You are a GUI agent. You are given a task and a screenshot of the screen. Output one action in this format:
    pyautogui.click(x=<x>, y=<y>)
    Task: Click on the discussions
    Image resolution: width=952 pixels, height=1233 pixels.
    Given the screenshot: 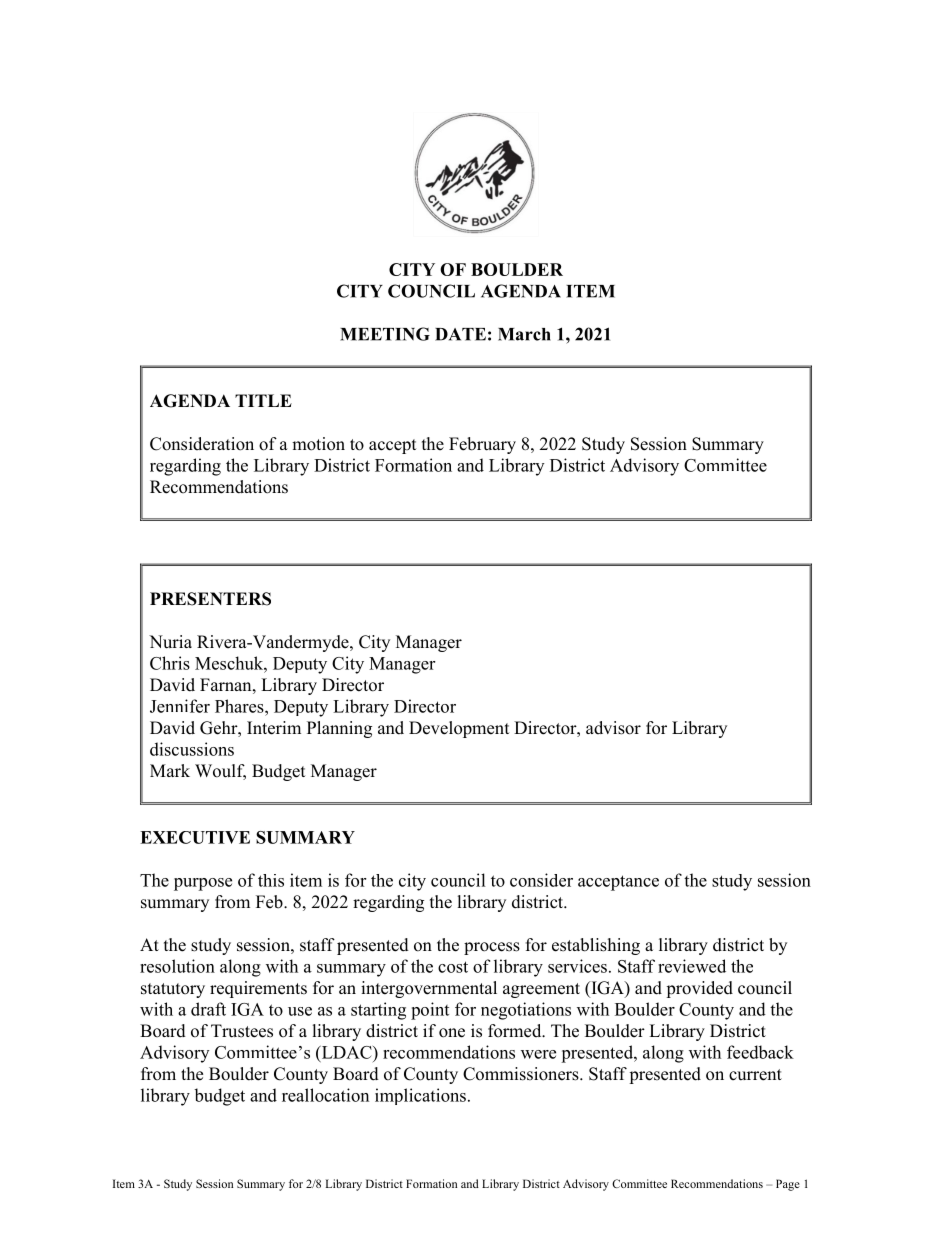 What is the action you would take?
    pyautogui.click(x=192, y=749)
